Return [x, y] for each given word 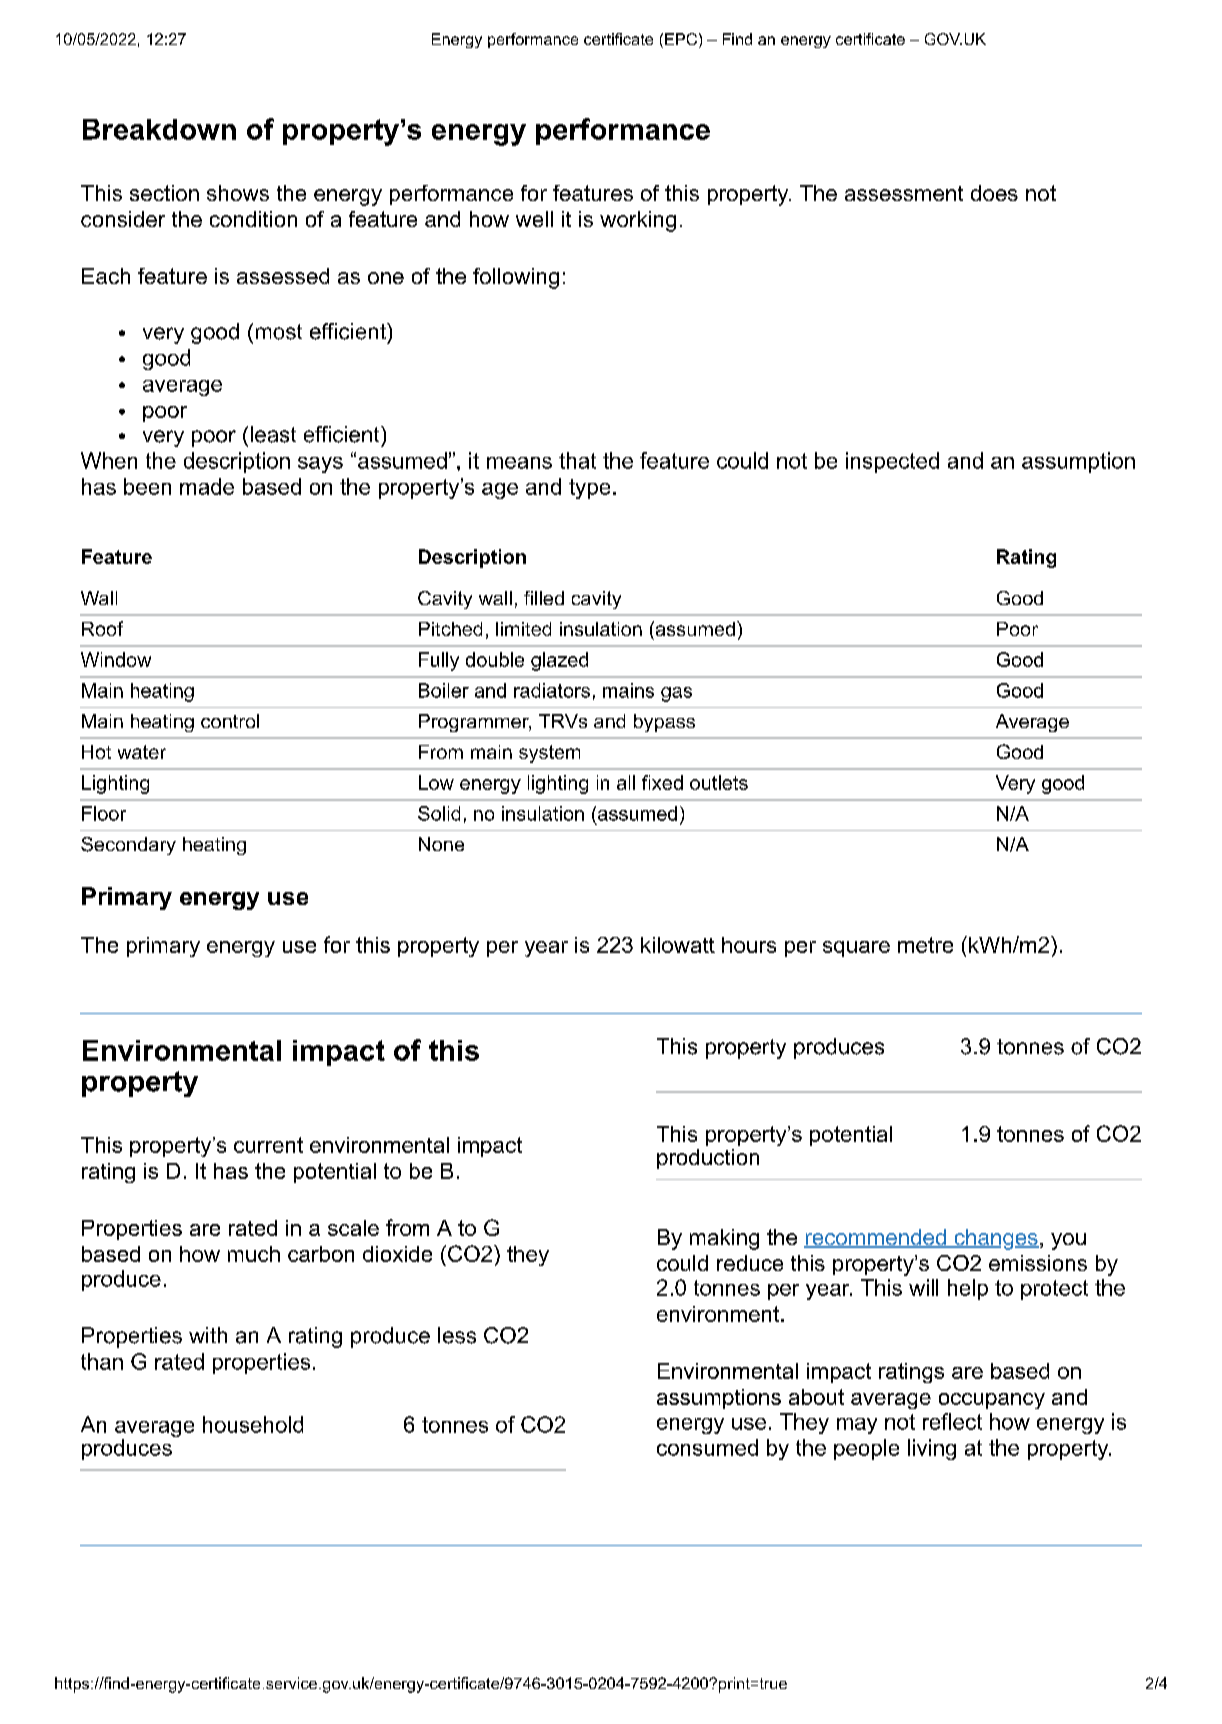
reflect [952, 1421]
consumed [707, 1447]
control [230, 721]
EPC [681, 39]
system [549, 754]
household [253, 1424]
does [994, 193]
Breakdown [159, 129]
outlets [719, 782]
